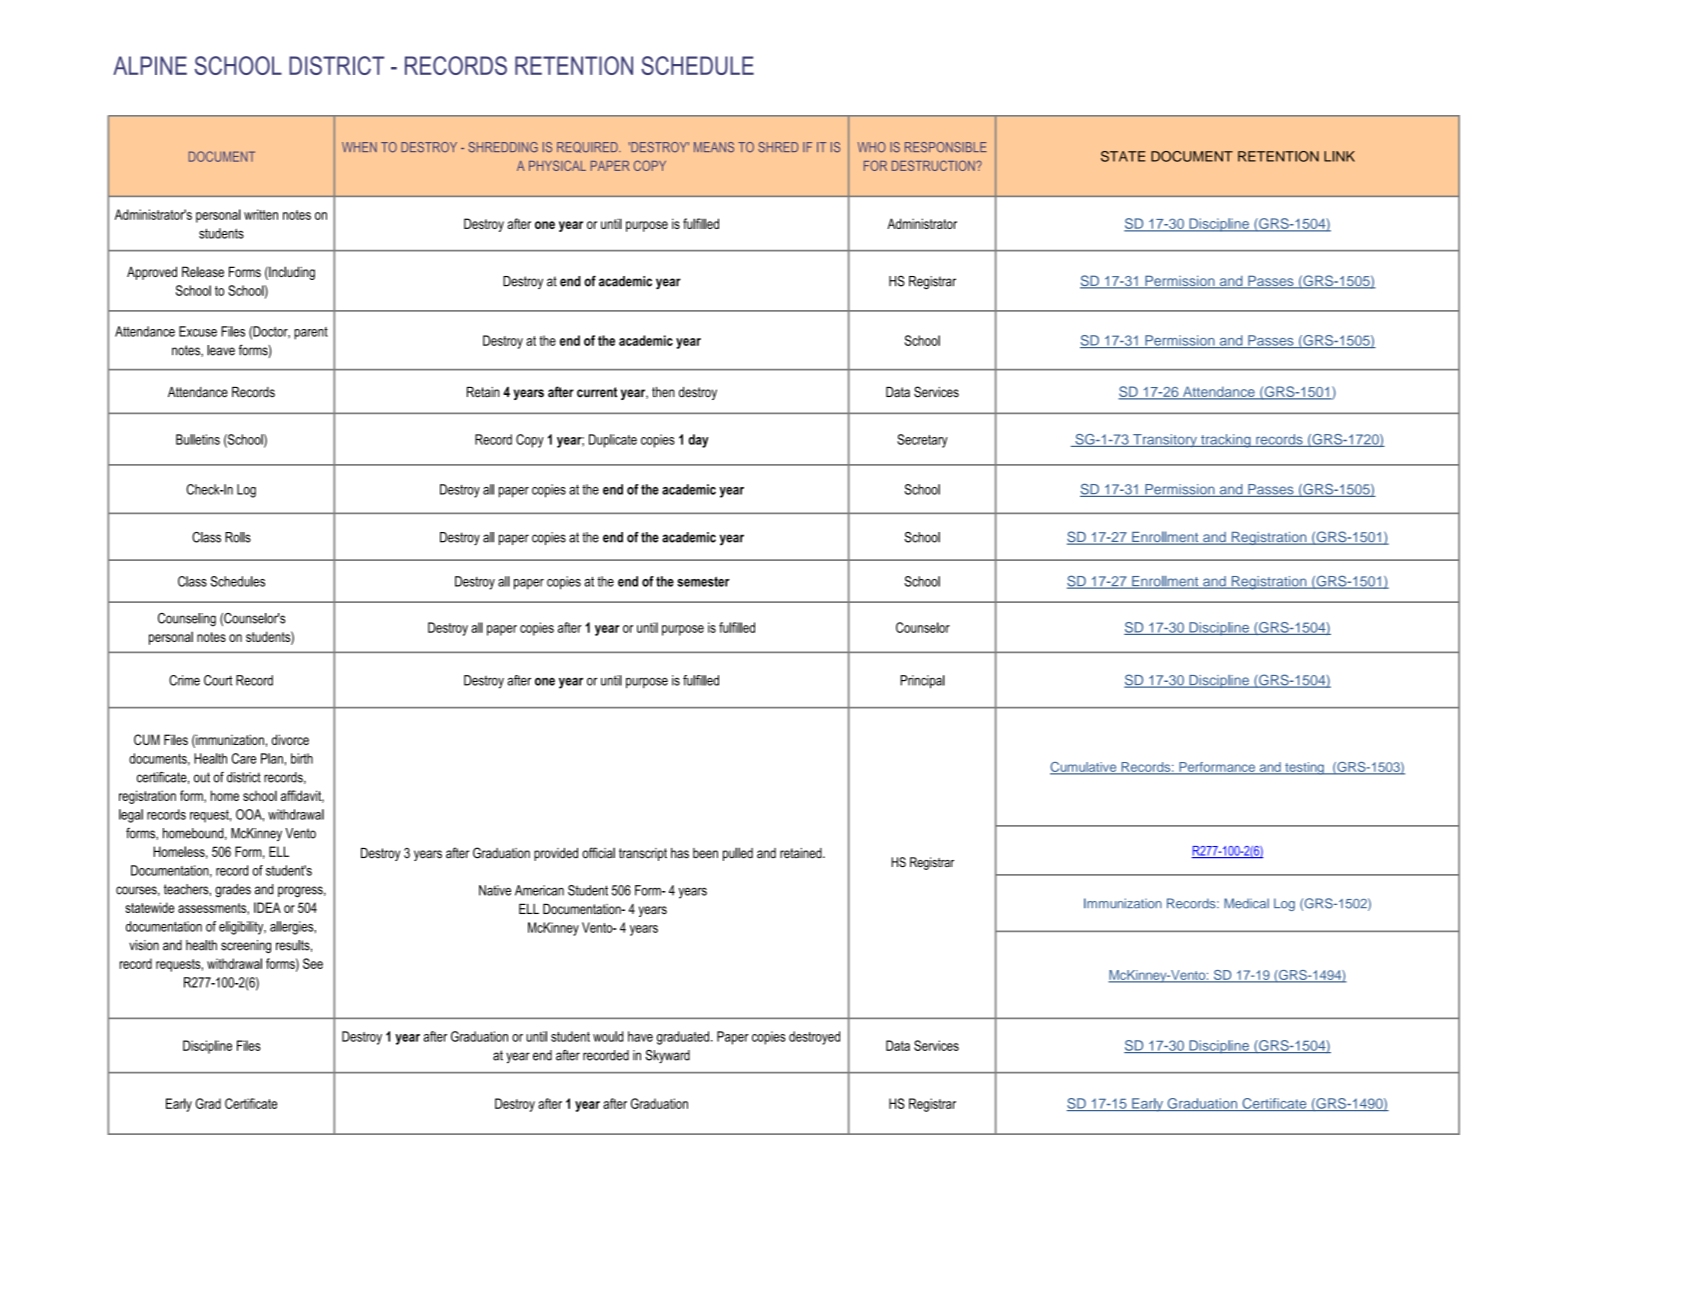 The height and width of the screenshot is (1303, 1686). What do you see at coordinates (1246, 903) in the screenshot?
I see `Medical` at bounding box center [1246, 903].
